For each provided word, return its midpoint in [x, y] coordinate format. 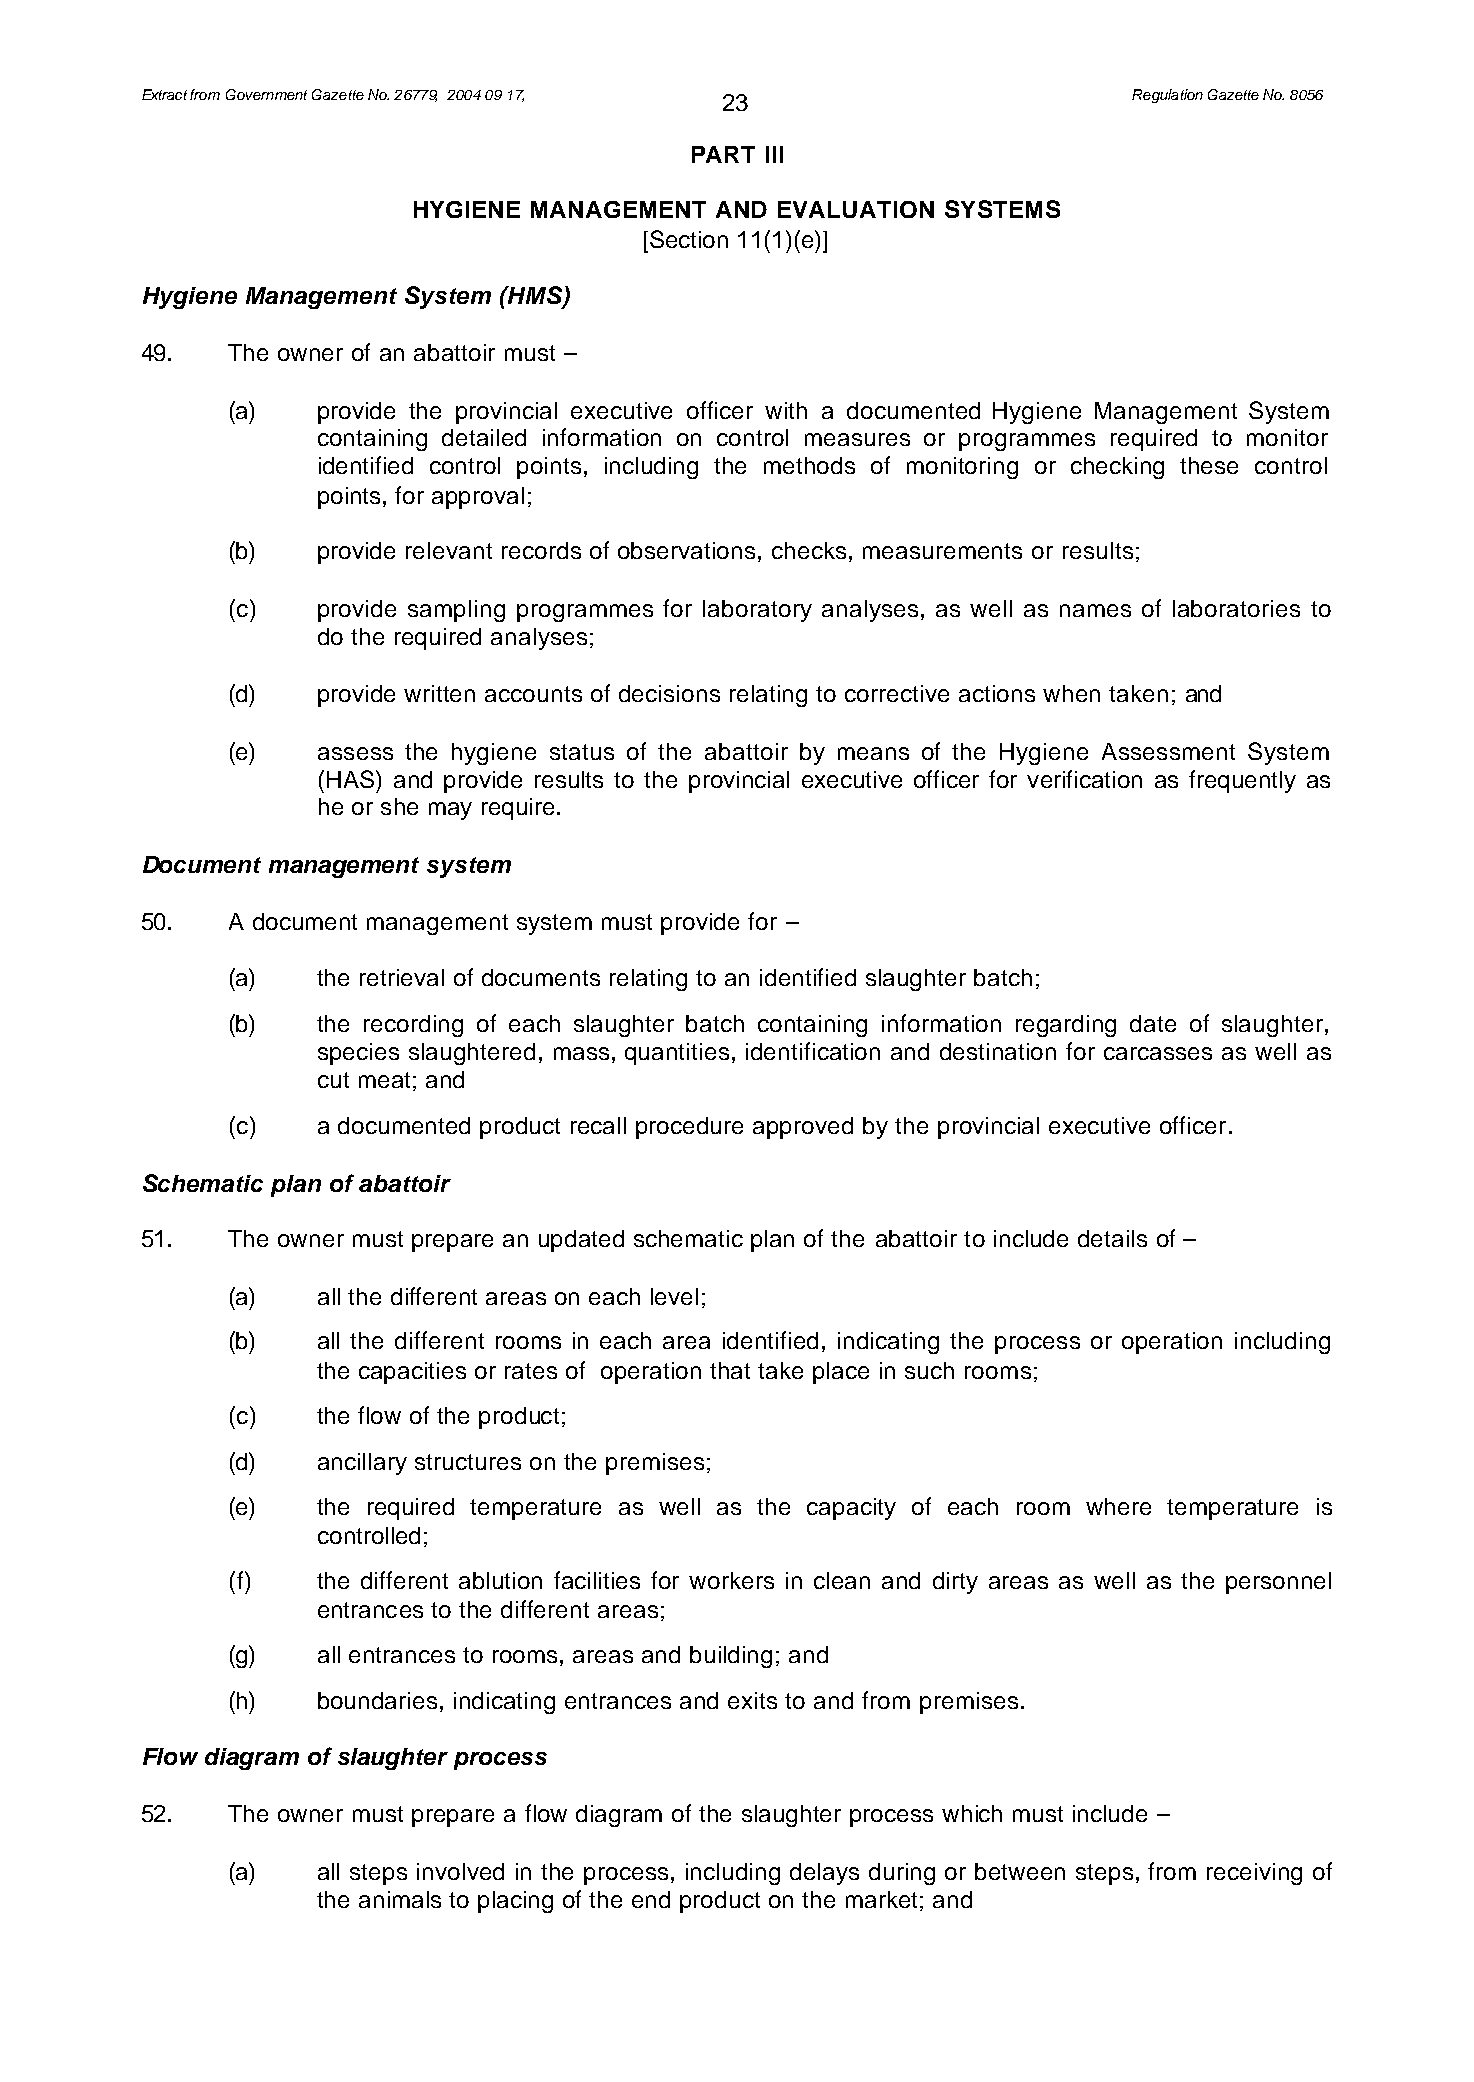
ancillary [362, 1464]
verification [1084, 779]
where [1118, 1506]
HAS [350, 779]
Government [266, 94]
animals [400, 1899]
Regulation [1167, 96]
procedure [689, 1128]
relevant [449, 550]
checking [1117, 468]
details [1112, 1238]
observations [686, 550]
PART [723, 154]
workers [731, 1580]
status [582, 752]
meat [384, 1080]
